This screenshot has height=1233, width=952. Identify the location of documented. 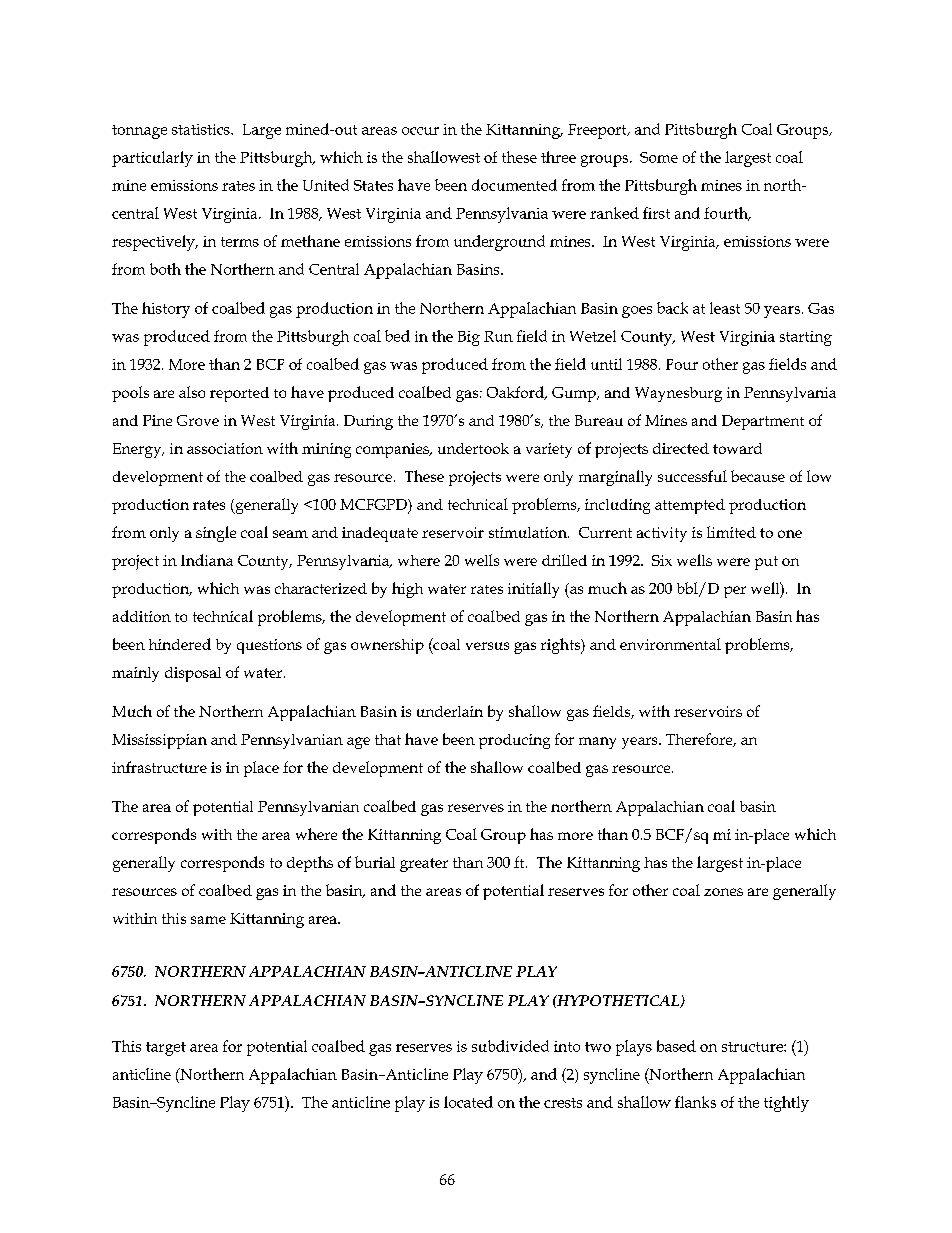
(514, 185).
